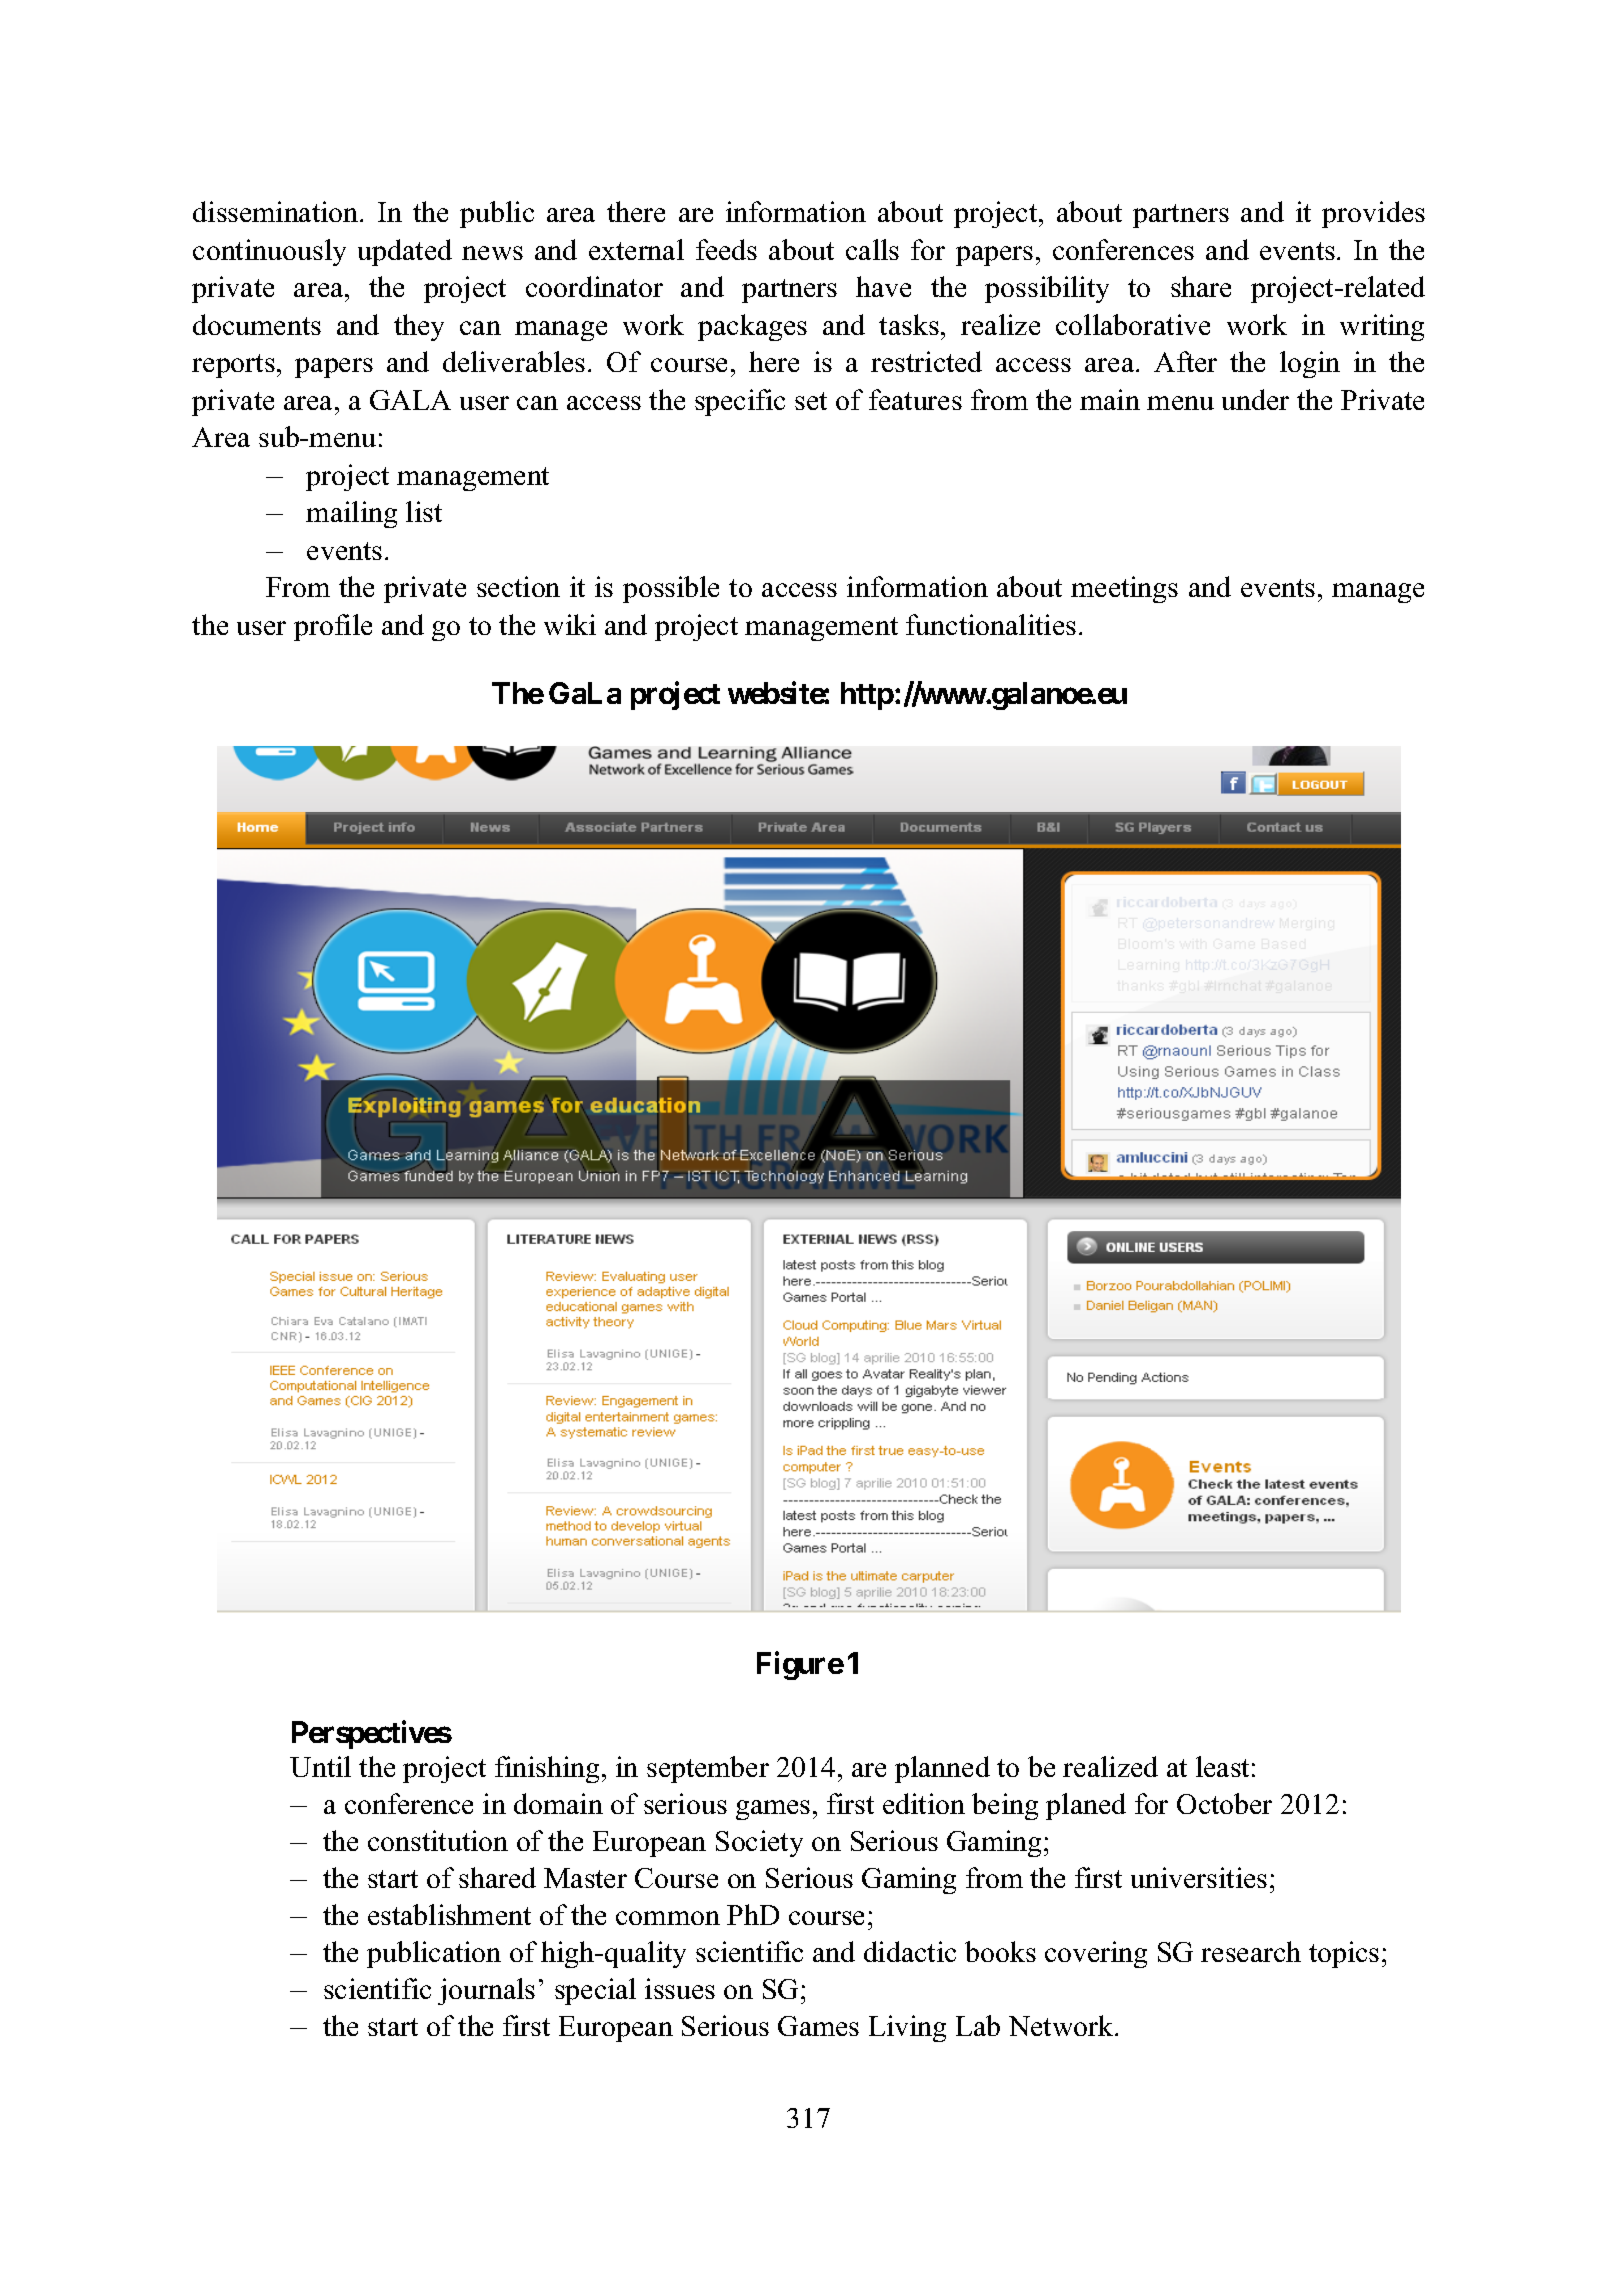 The height and width of the screenshot is (2289, 1618). Describe the element at coordinates (449, 1914) in the screenshot. I see `establishment` at that location.
